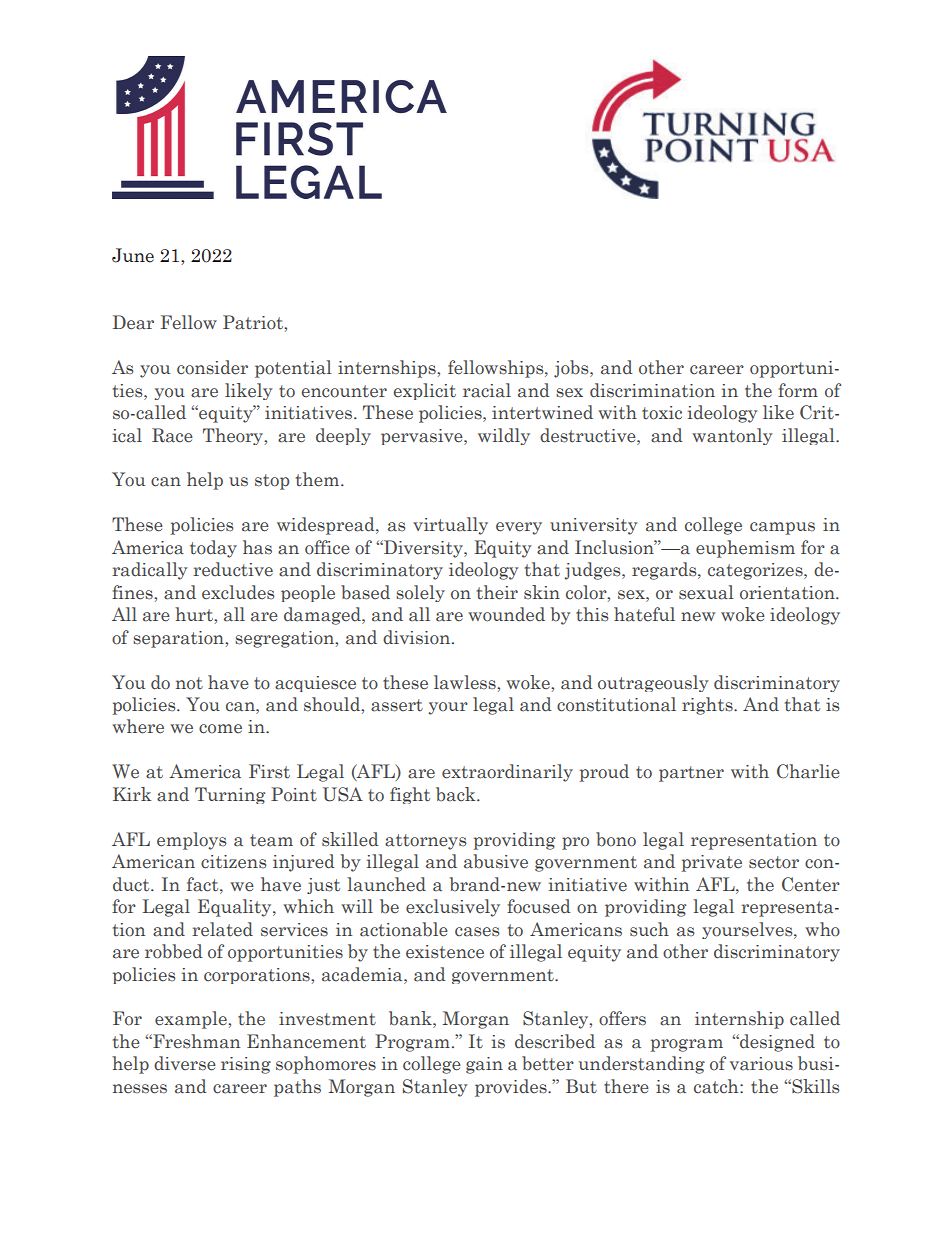 The height and width of the screenshot is (1233, 952). Describe the element at coordinates (708, 706) in the screenshot. I see `rights` at that location.
